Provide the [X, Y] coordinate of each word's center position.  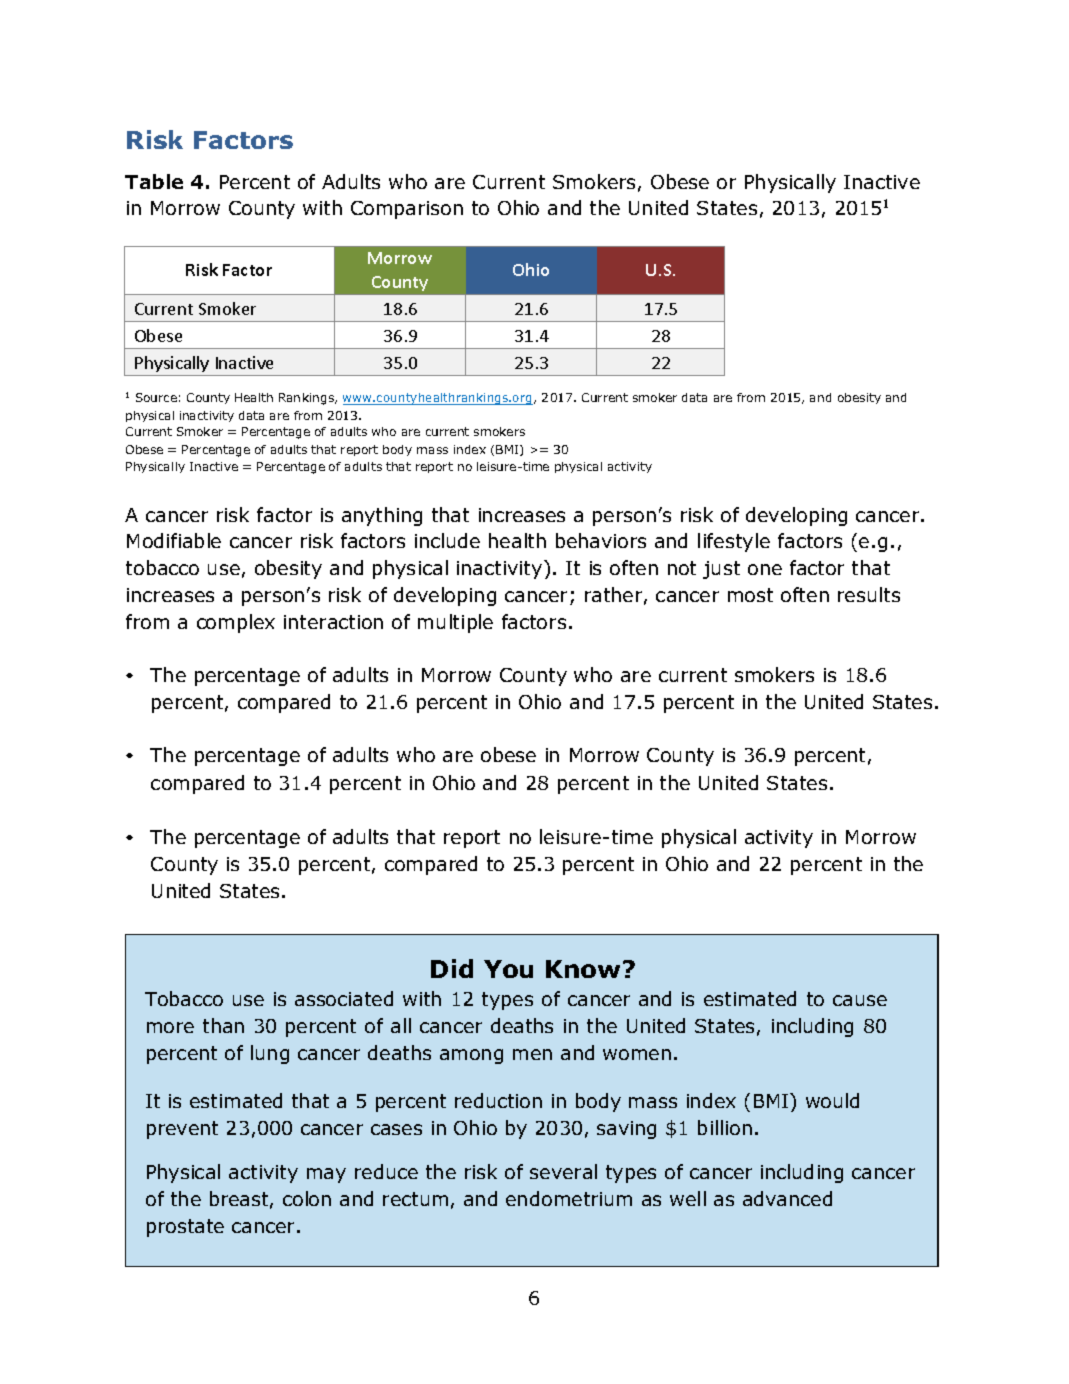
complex [236, 623]
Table [154, 181]
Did [452, 968]
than [223, 1025]
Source [156, 397]
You [508, 969]
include [447, 540]
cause [860, 1000]
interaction [333, 622]
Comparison [407, 210]
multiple [455, 623]
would [832, 1100]
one [765, 569]
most [750, 595]
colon [307, 1198]
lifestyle [734, 542]
